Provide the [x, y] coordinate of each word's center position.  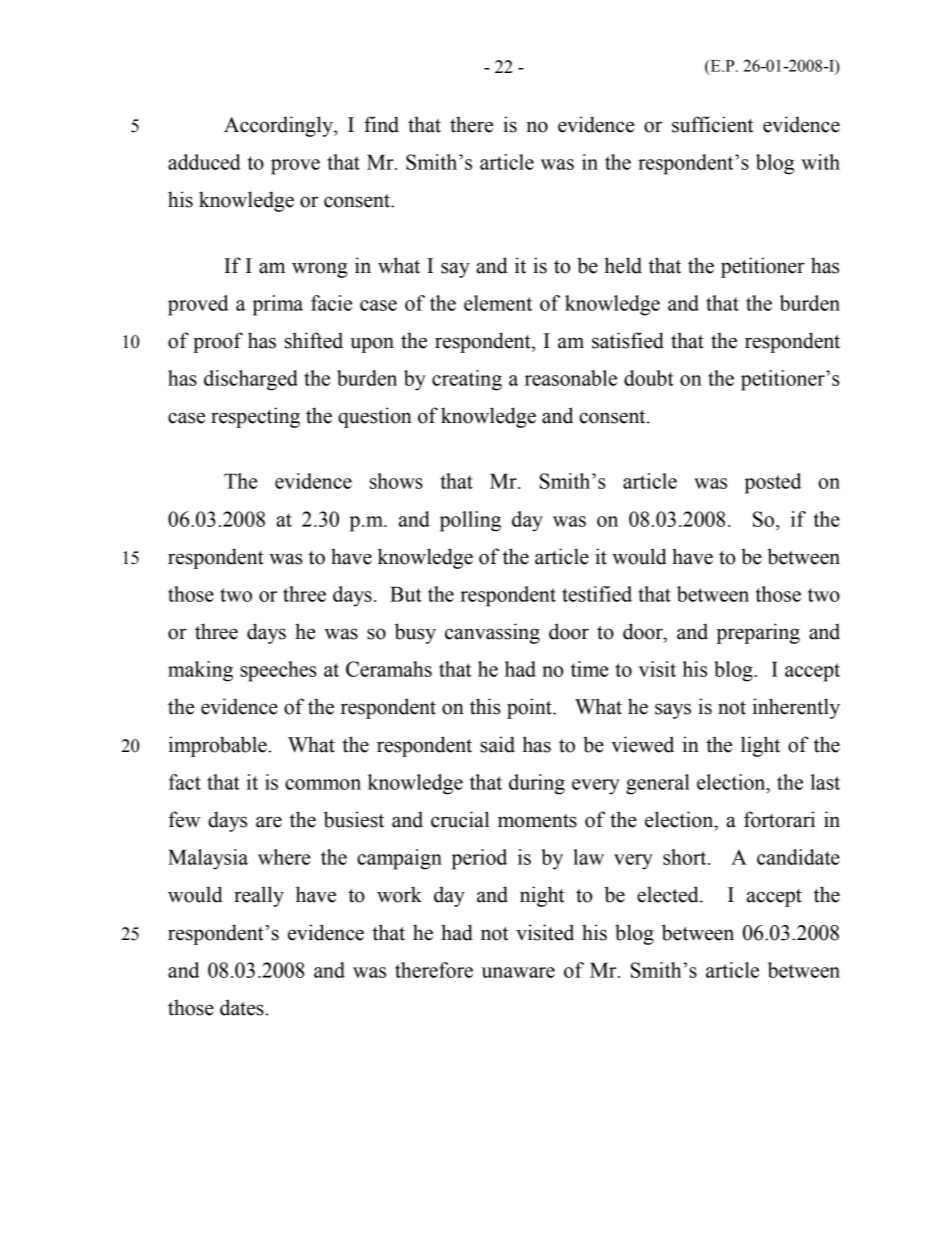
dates [243, 1007]
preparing [758, 633]
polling [470, 521]
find [381, 124]
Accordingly [279, 126]
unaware [518, 972]
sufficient [713, 124]
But [406, 594]
